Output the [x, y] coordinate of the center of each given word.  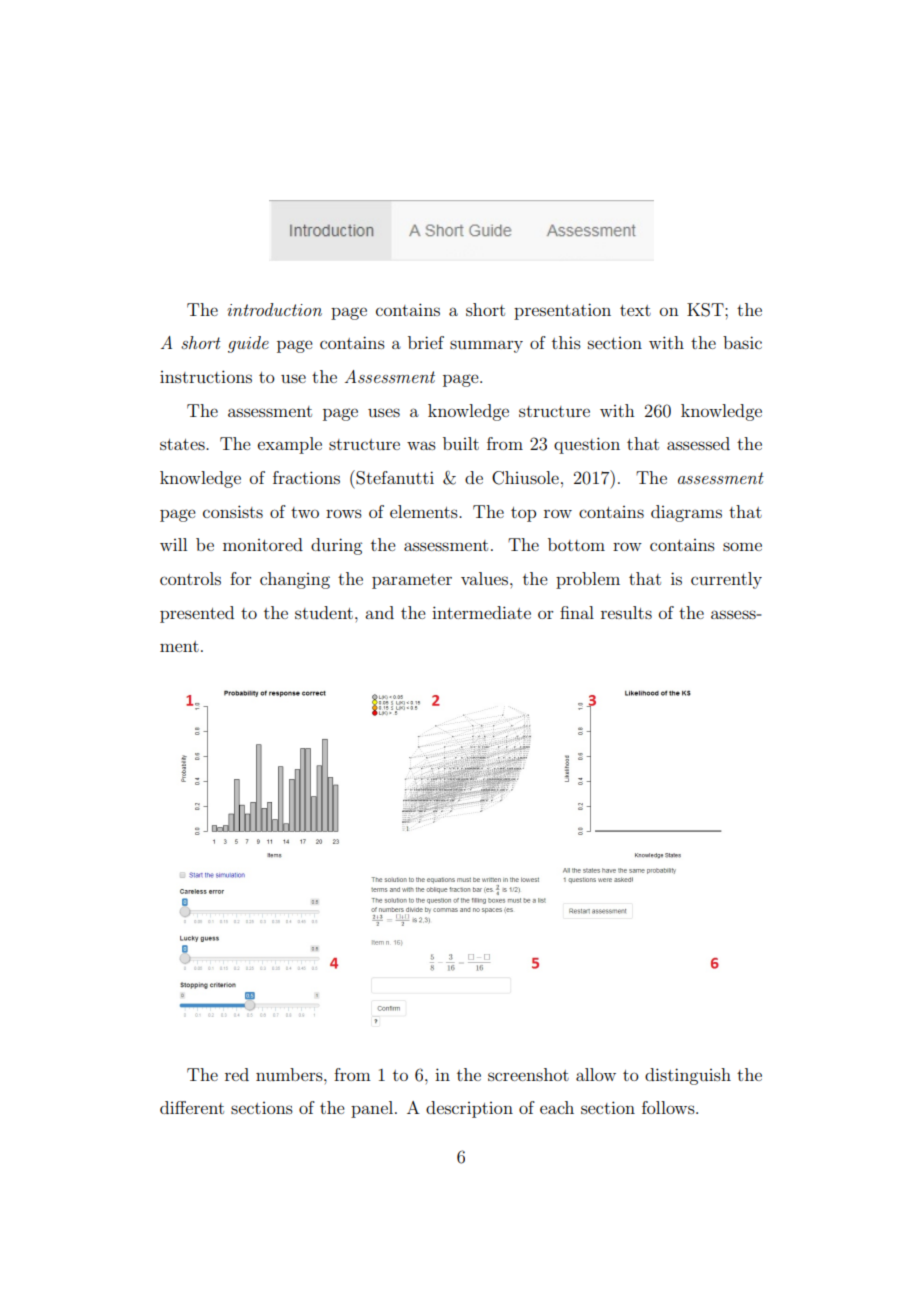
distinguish [688, 1076]
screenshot [528, 1074]
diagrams [686, 513]
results [626, 612]
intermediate [481, 612]
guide [248, 344]
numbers [290, 1074]
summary [486, 346]
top [523, 514]
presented [197, 614]
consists [233, 511]
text [635, 310]
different [192, 1107]
